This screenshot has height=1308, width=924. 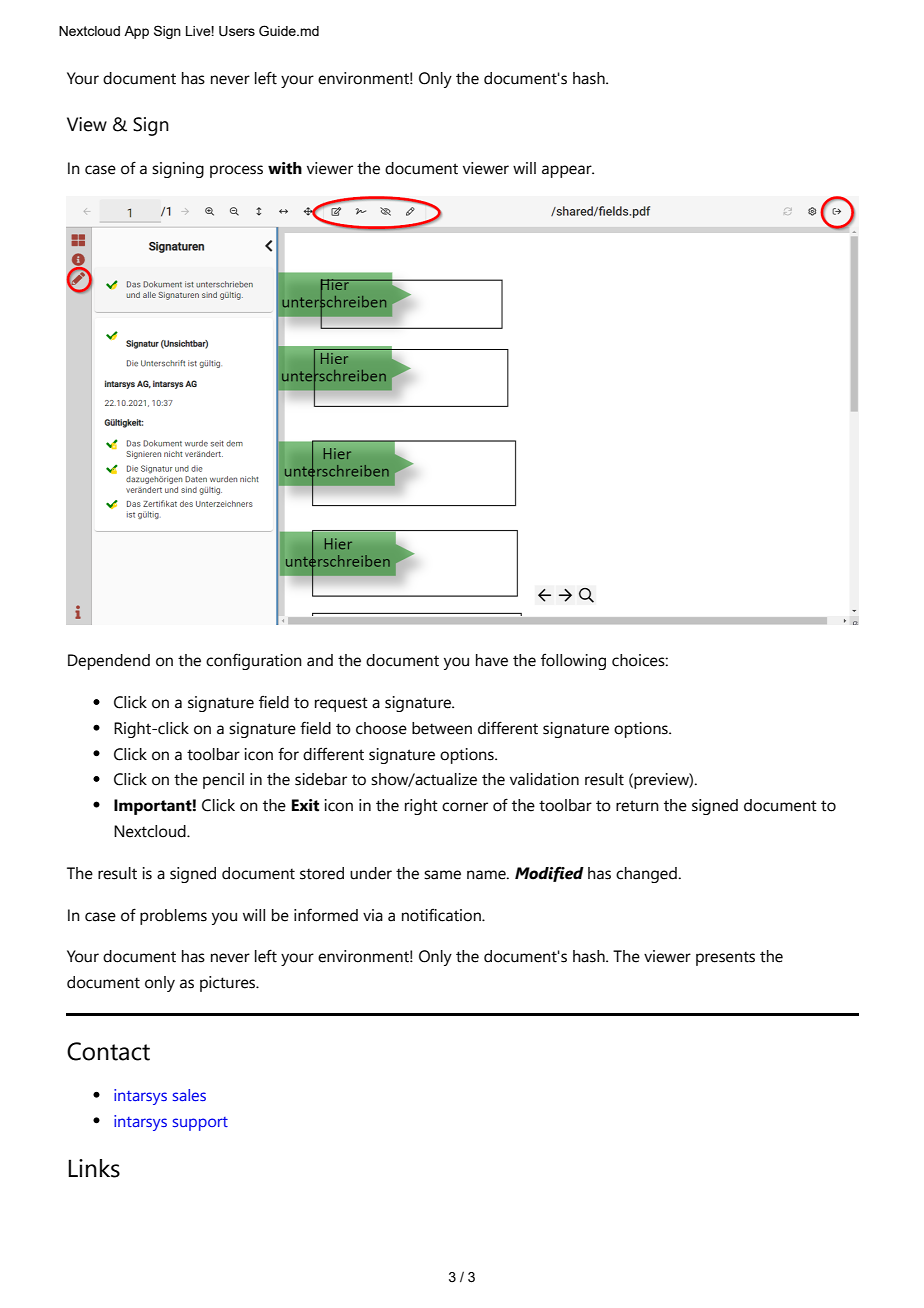 I want to click on Dependend, so click(x=109, y=662).
